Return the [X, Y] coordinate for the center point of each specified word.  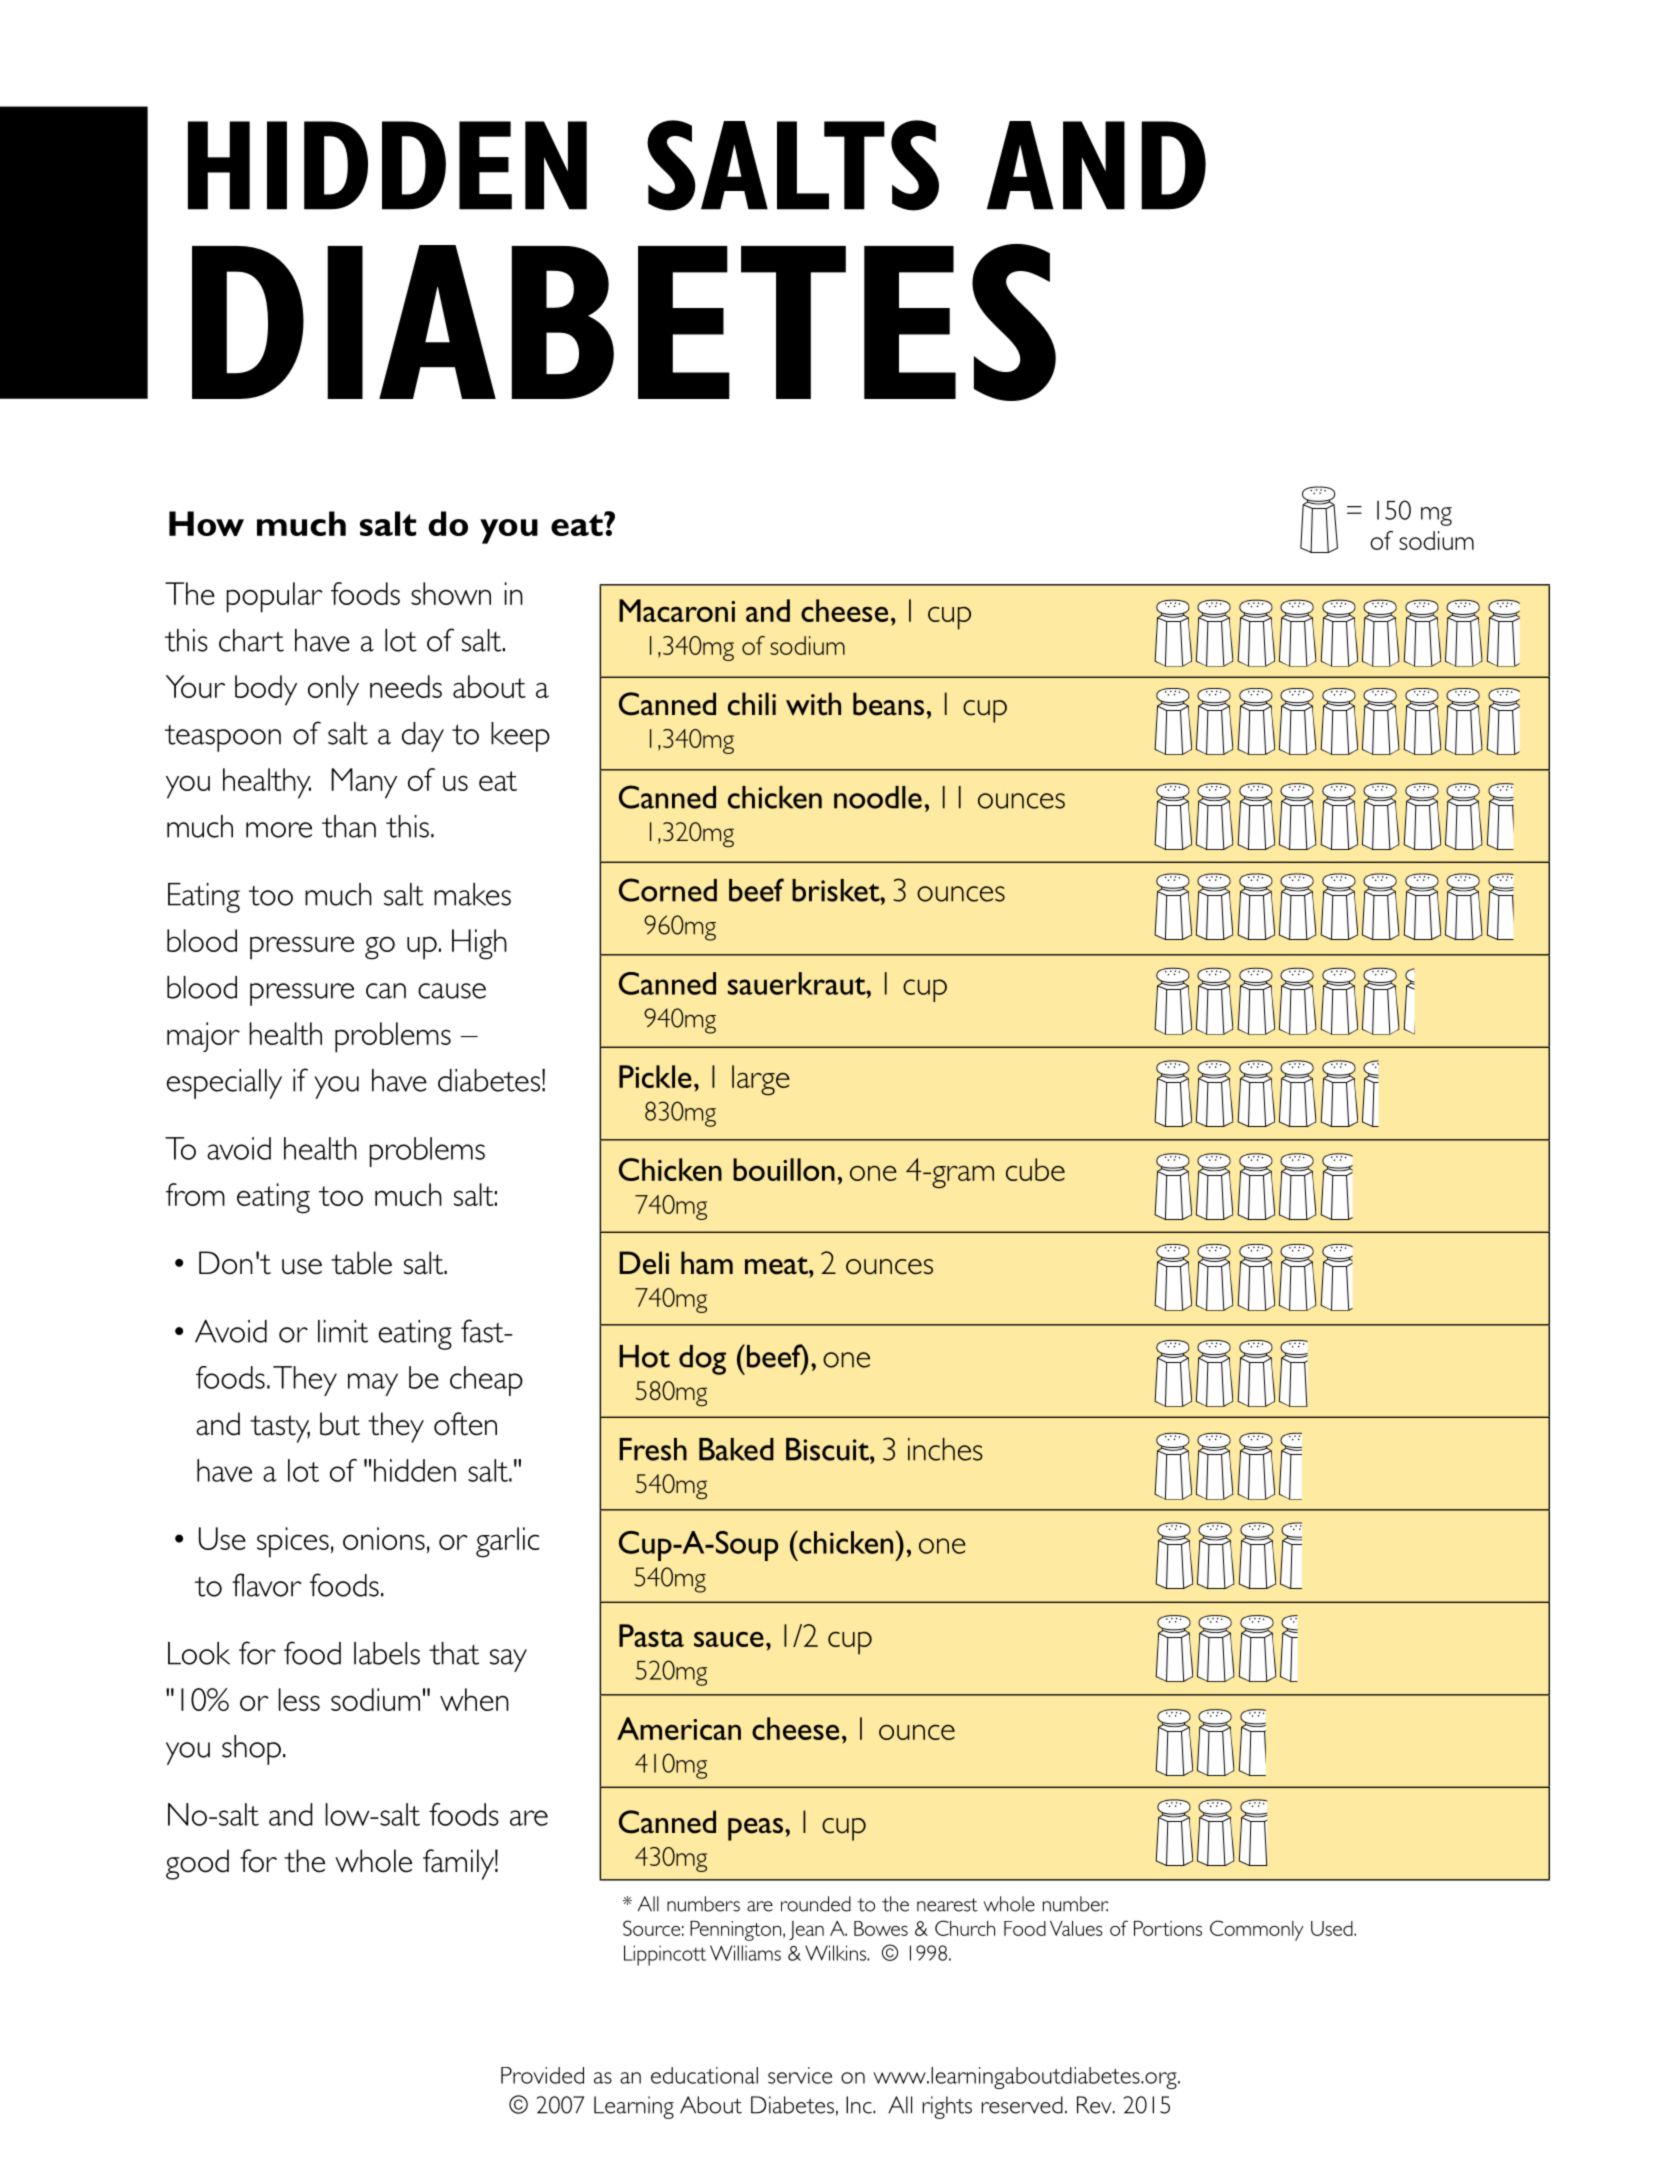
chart [251, 640]
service [800, 2075]
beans [888, 704]
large [761, 1080]
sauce [729, 1639]
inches [945, 1449]
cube [1035, 1169]
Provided [542, 2075]
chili [752, 704]
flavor [266, 1585]
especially [224, 1084]
